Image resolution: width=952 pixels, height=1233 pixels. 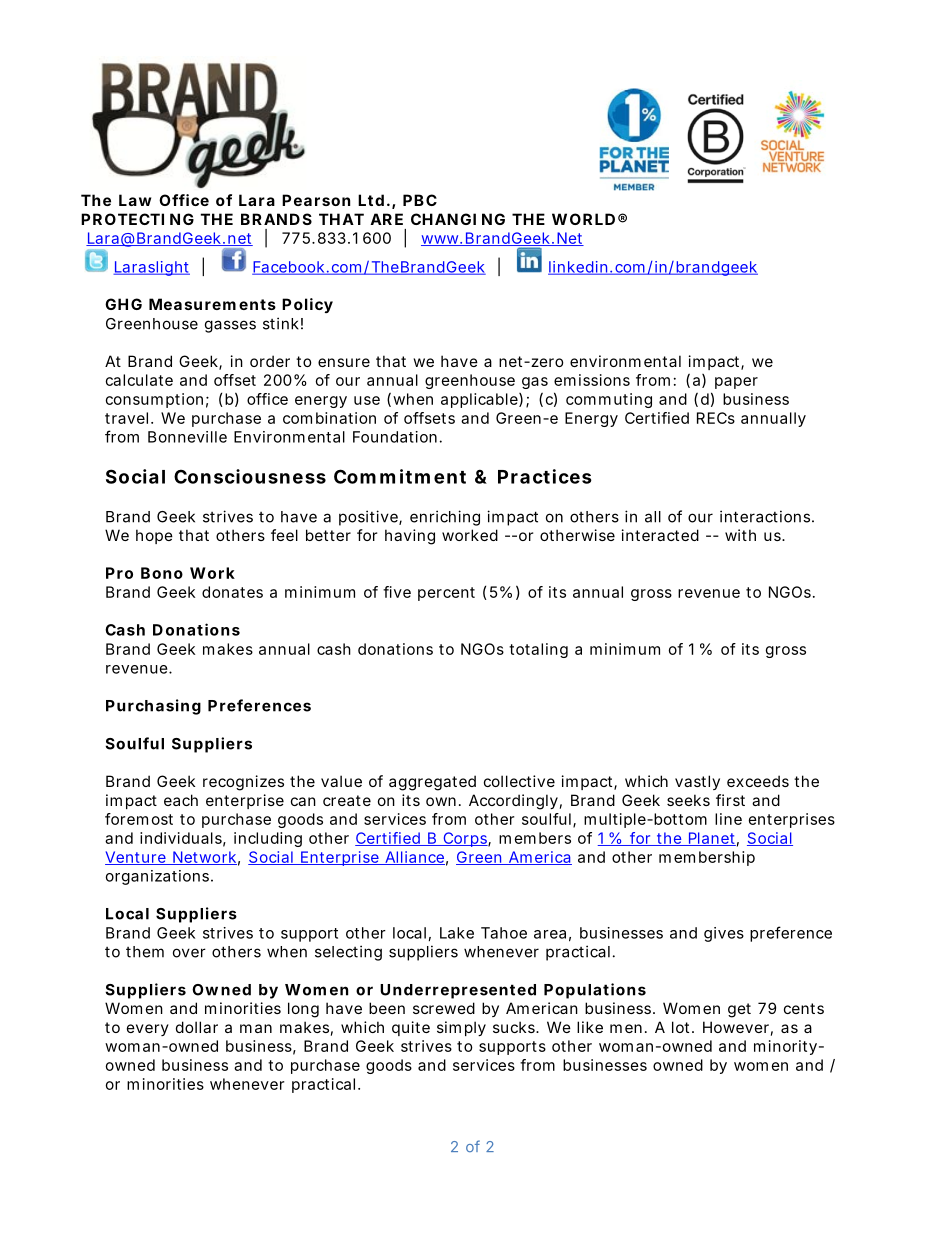 What do you see at coordinates (446, 594) in the document?
I see `percent` at bounding box center [446, 594].
